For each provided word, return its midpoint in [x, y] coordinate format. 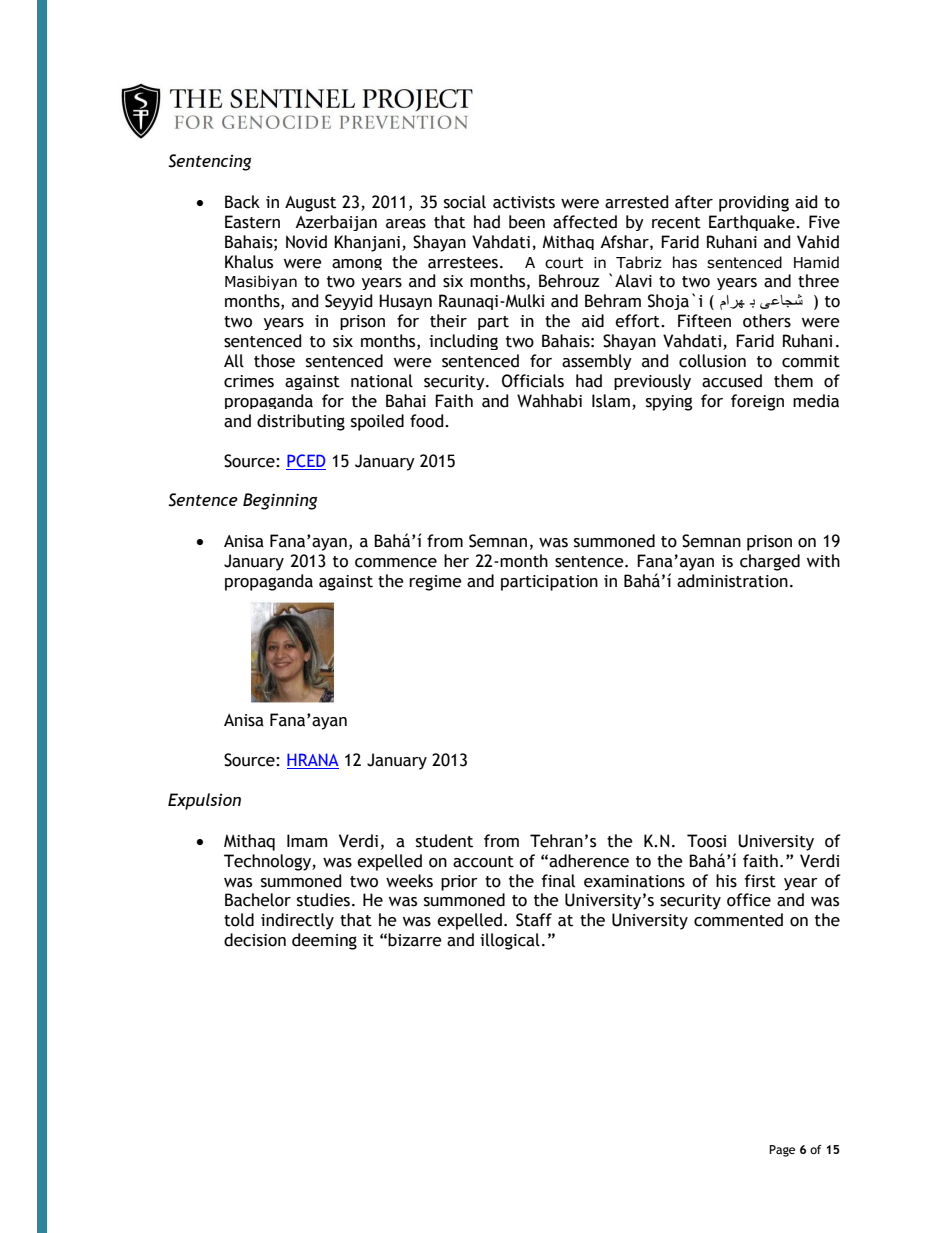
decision [255, 940]
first [760, 881]
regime [435, 583]
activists [524, 202]
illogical [510, 941]
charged [770, 562]
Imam [307, 841]
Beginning [280, 501]
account [483, 862]
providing [754, 203]
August [310, 204]
